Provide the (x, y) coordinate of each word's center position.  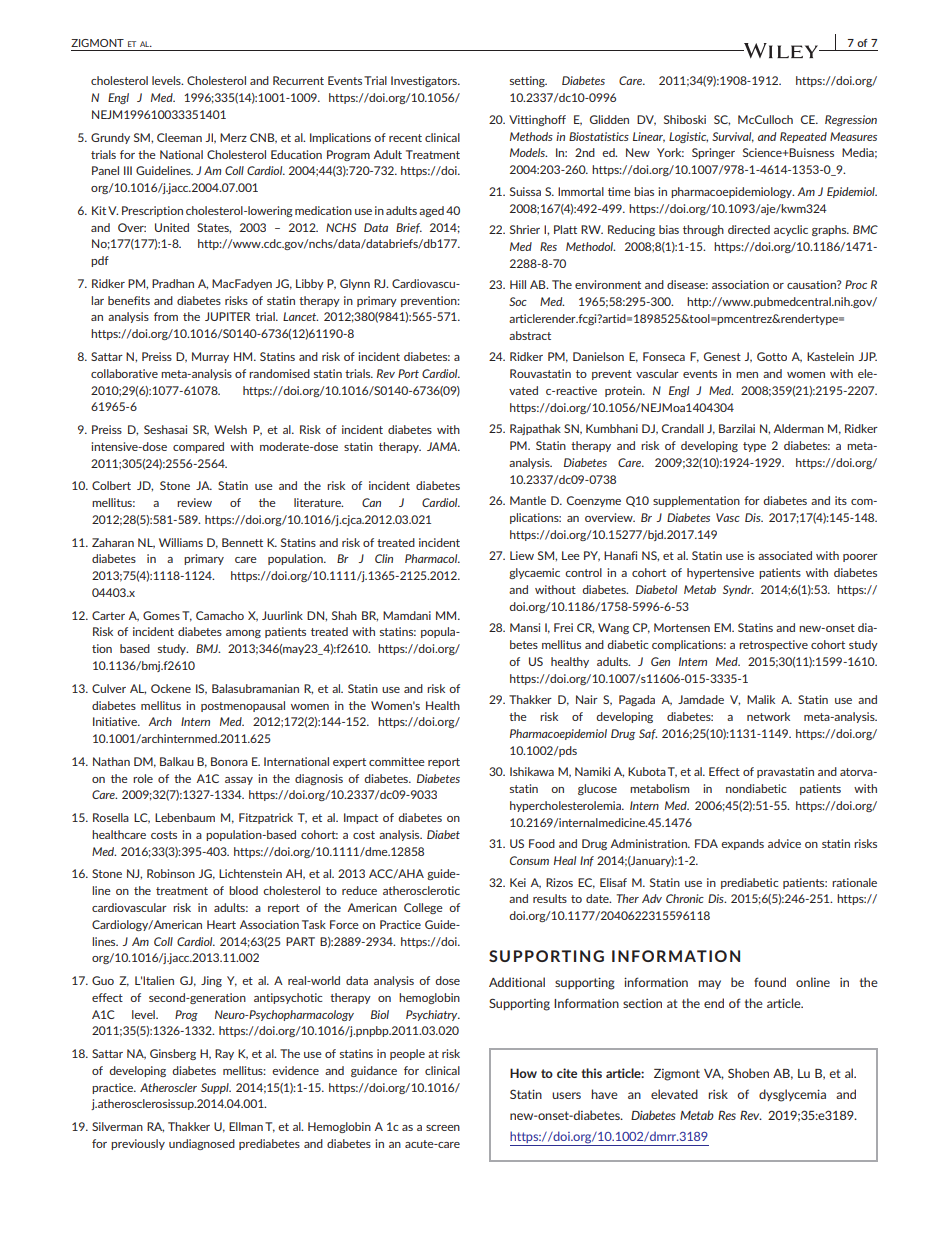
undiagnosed (202, 1144)
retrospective (773, 645)
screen (443, 1128)
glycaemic (534, 573)
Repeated (803, 137)
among (243, 634)
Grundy (110, 138)
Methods (531, 136)
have (605, 1094)
